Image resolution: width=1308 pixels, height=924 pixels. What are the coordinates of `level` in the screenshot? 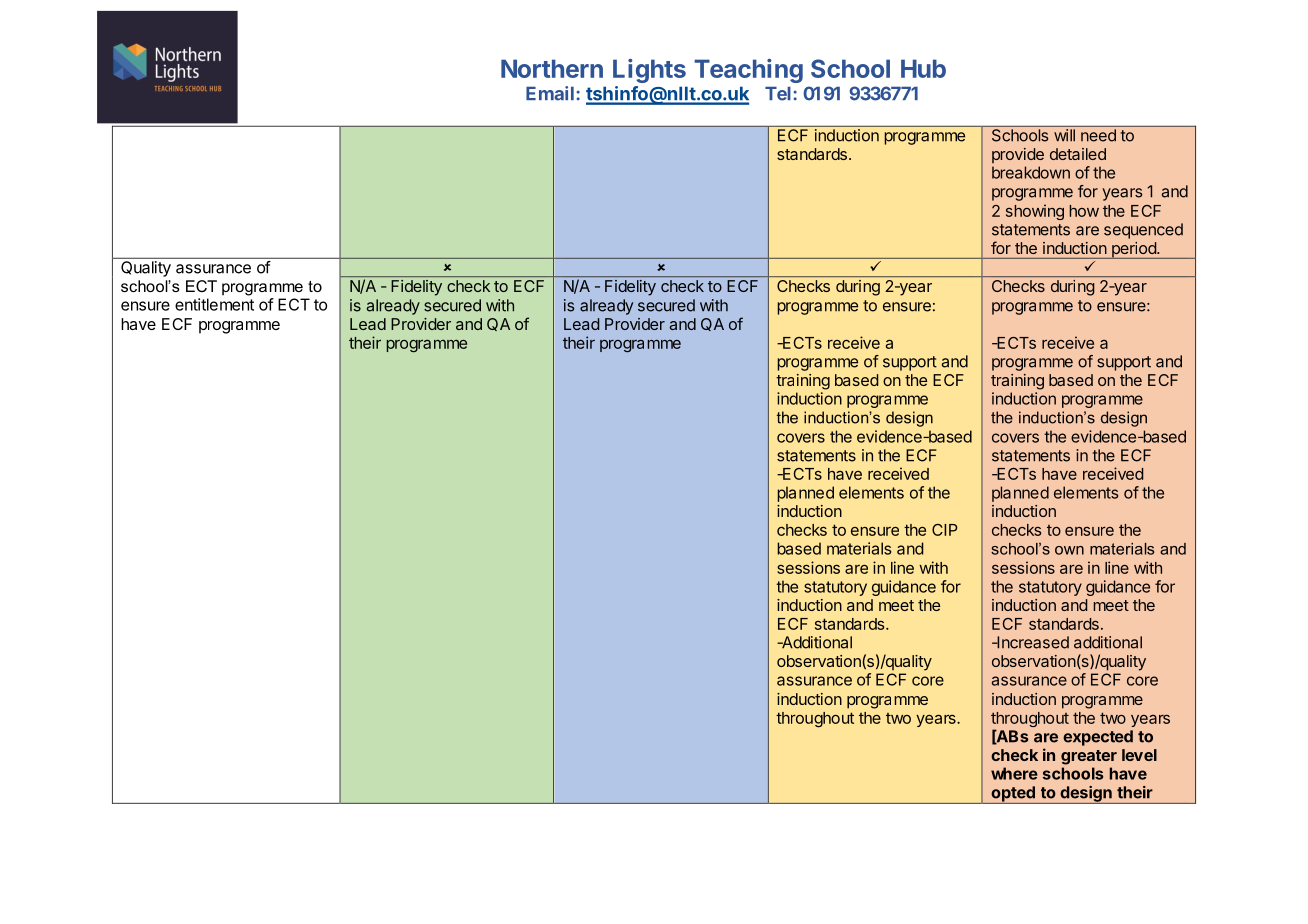 It's located at (1139, 755).
